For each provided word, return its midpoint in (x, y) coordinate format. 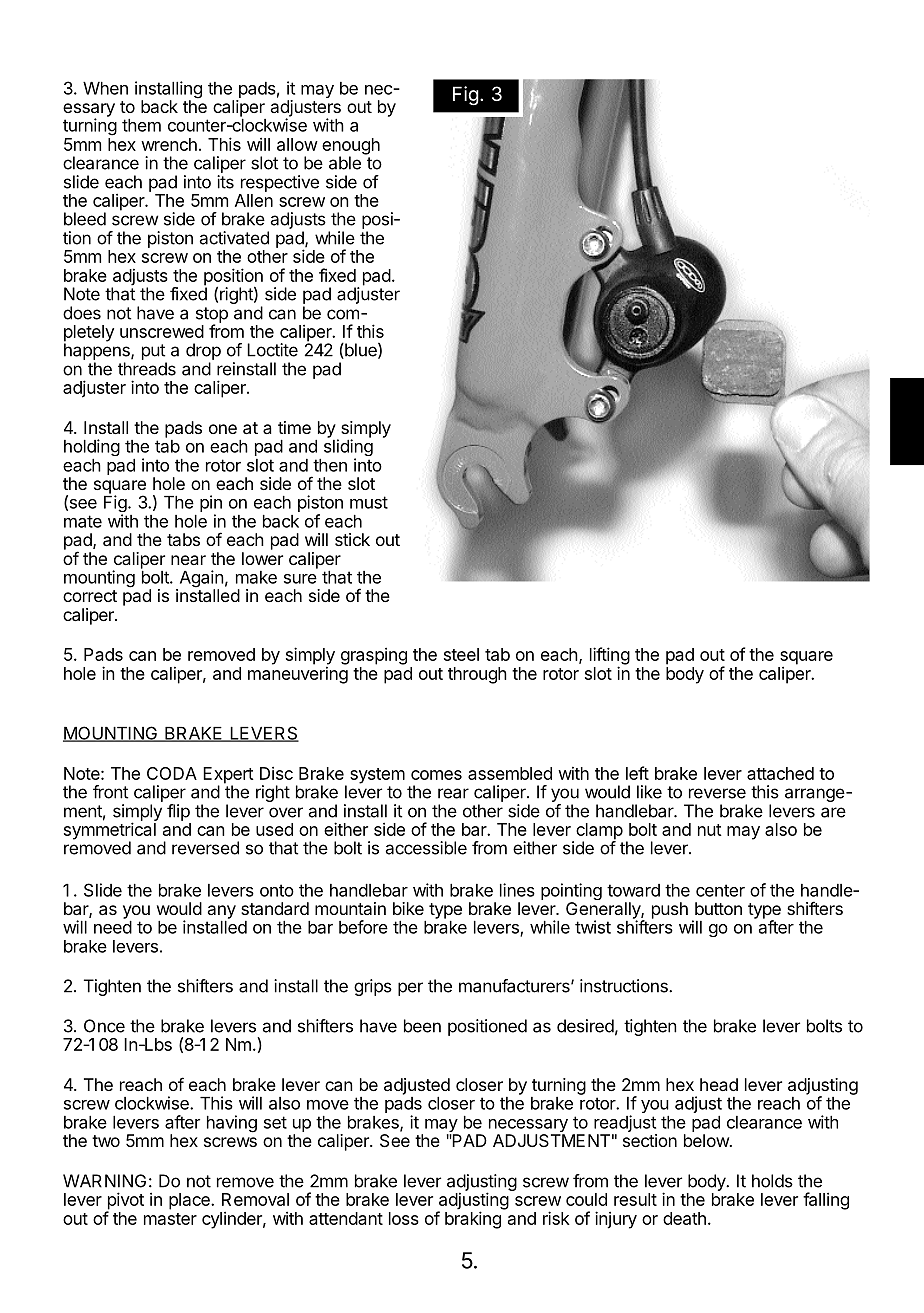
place (190, 1201)
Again (200, 580)
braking (473, 1220)
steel (461, 654)
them (141, 125)
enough (351, 147)
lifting (610, 657)
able (345, 163)
